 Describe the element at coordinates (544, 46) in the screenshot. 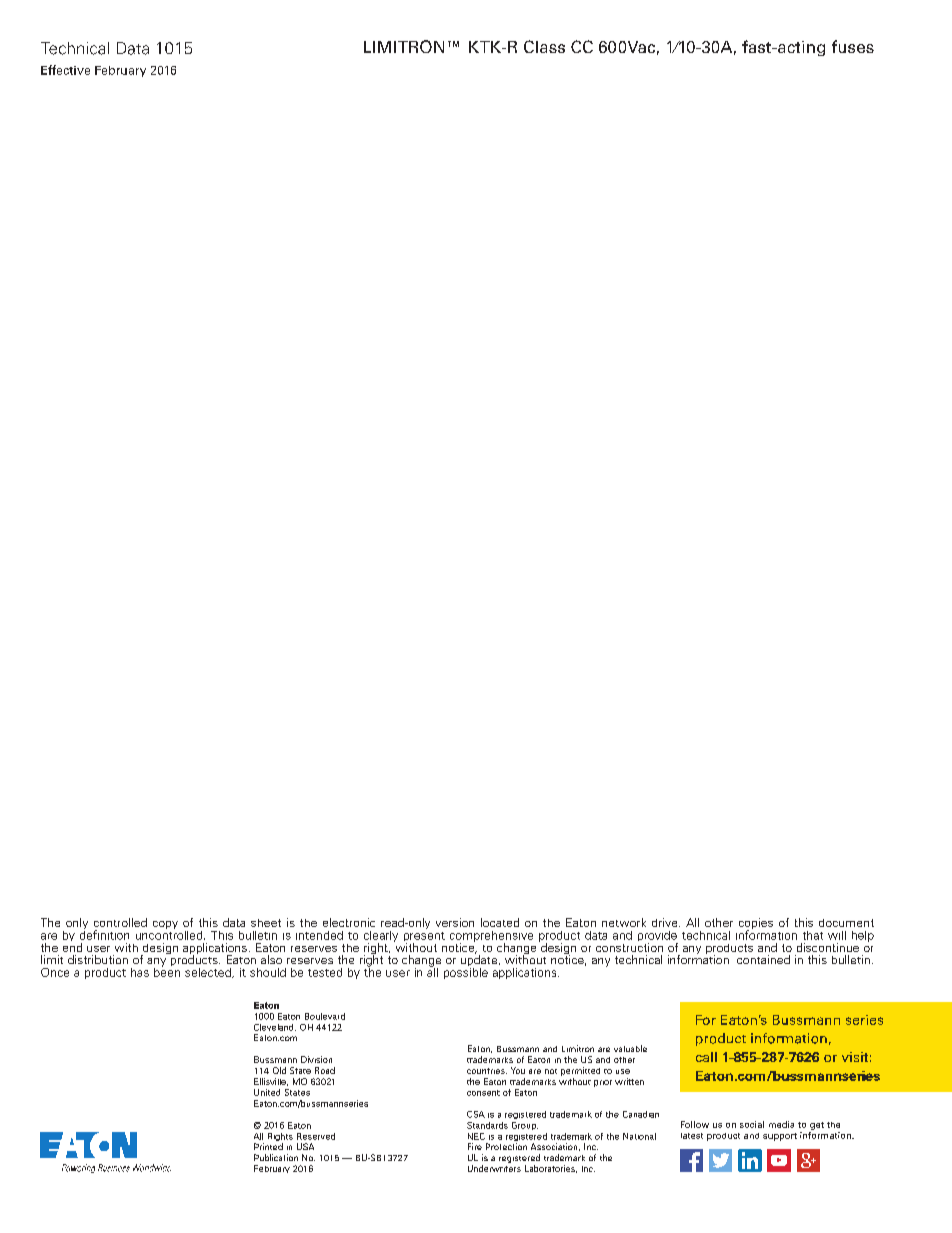

I see `Class` at that location.
